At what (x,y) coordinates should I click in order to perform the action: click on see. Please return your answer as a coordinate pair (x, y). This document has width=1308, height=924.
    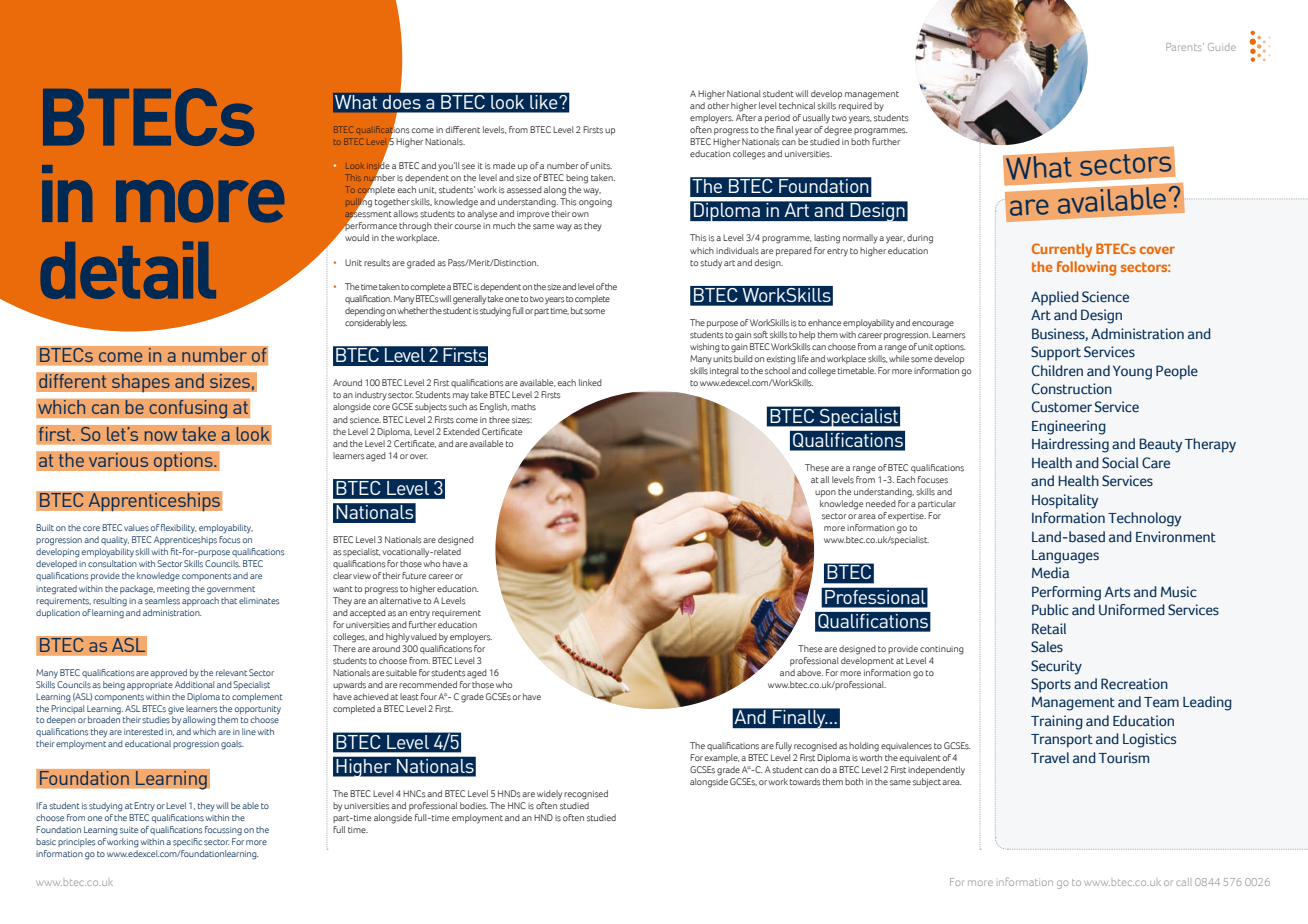
    Looking at the image, I should click on (468, 167).
